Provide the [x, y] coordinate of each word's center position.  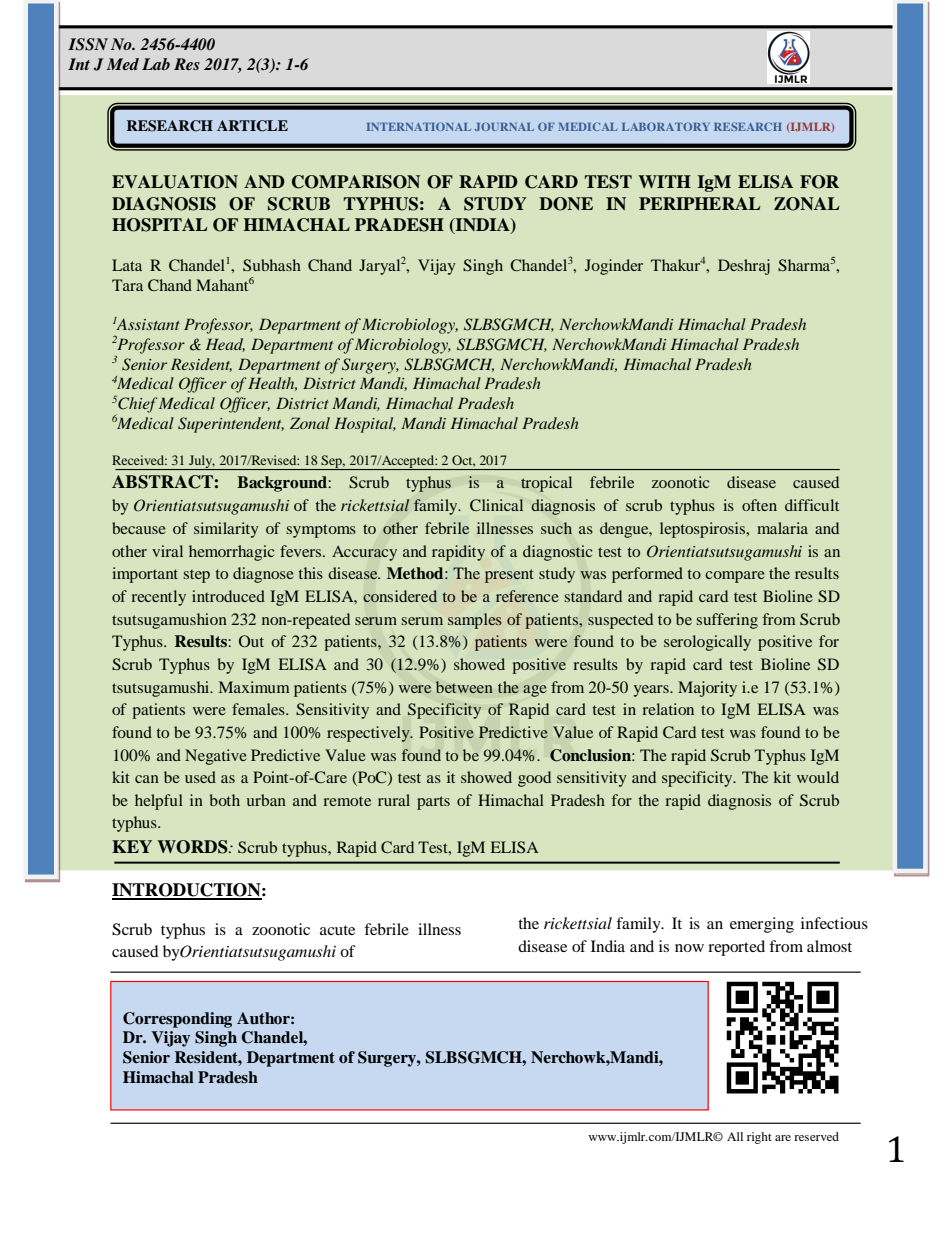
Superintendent [231, 425]
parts [433, 803]
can [147, 779]
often [759, 505]
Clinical [496, 505]
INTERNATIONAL [418, 126]
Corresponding [177, 1020]
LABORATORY [666, 126]
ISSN [88, 44]
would [818, 777]
